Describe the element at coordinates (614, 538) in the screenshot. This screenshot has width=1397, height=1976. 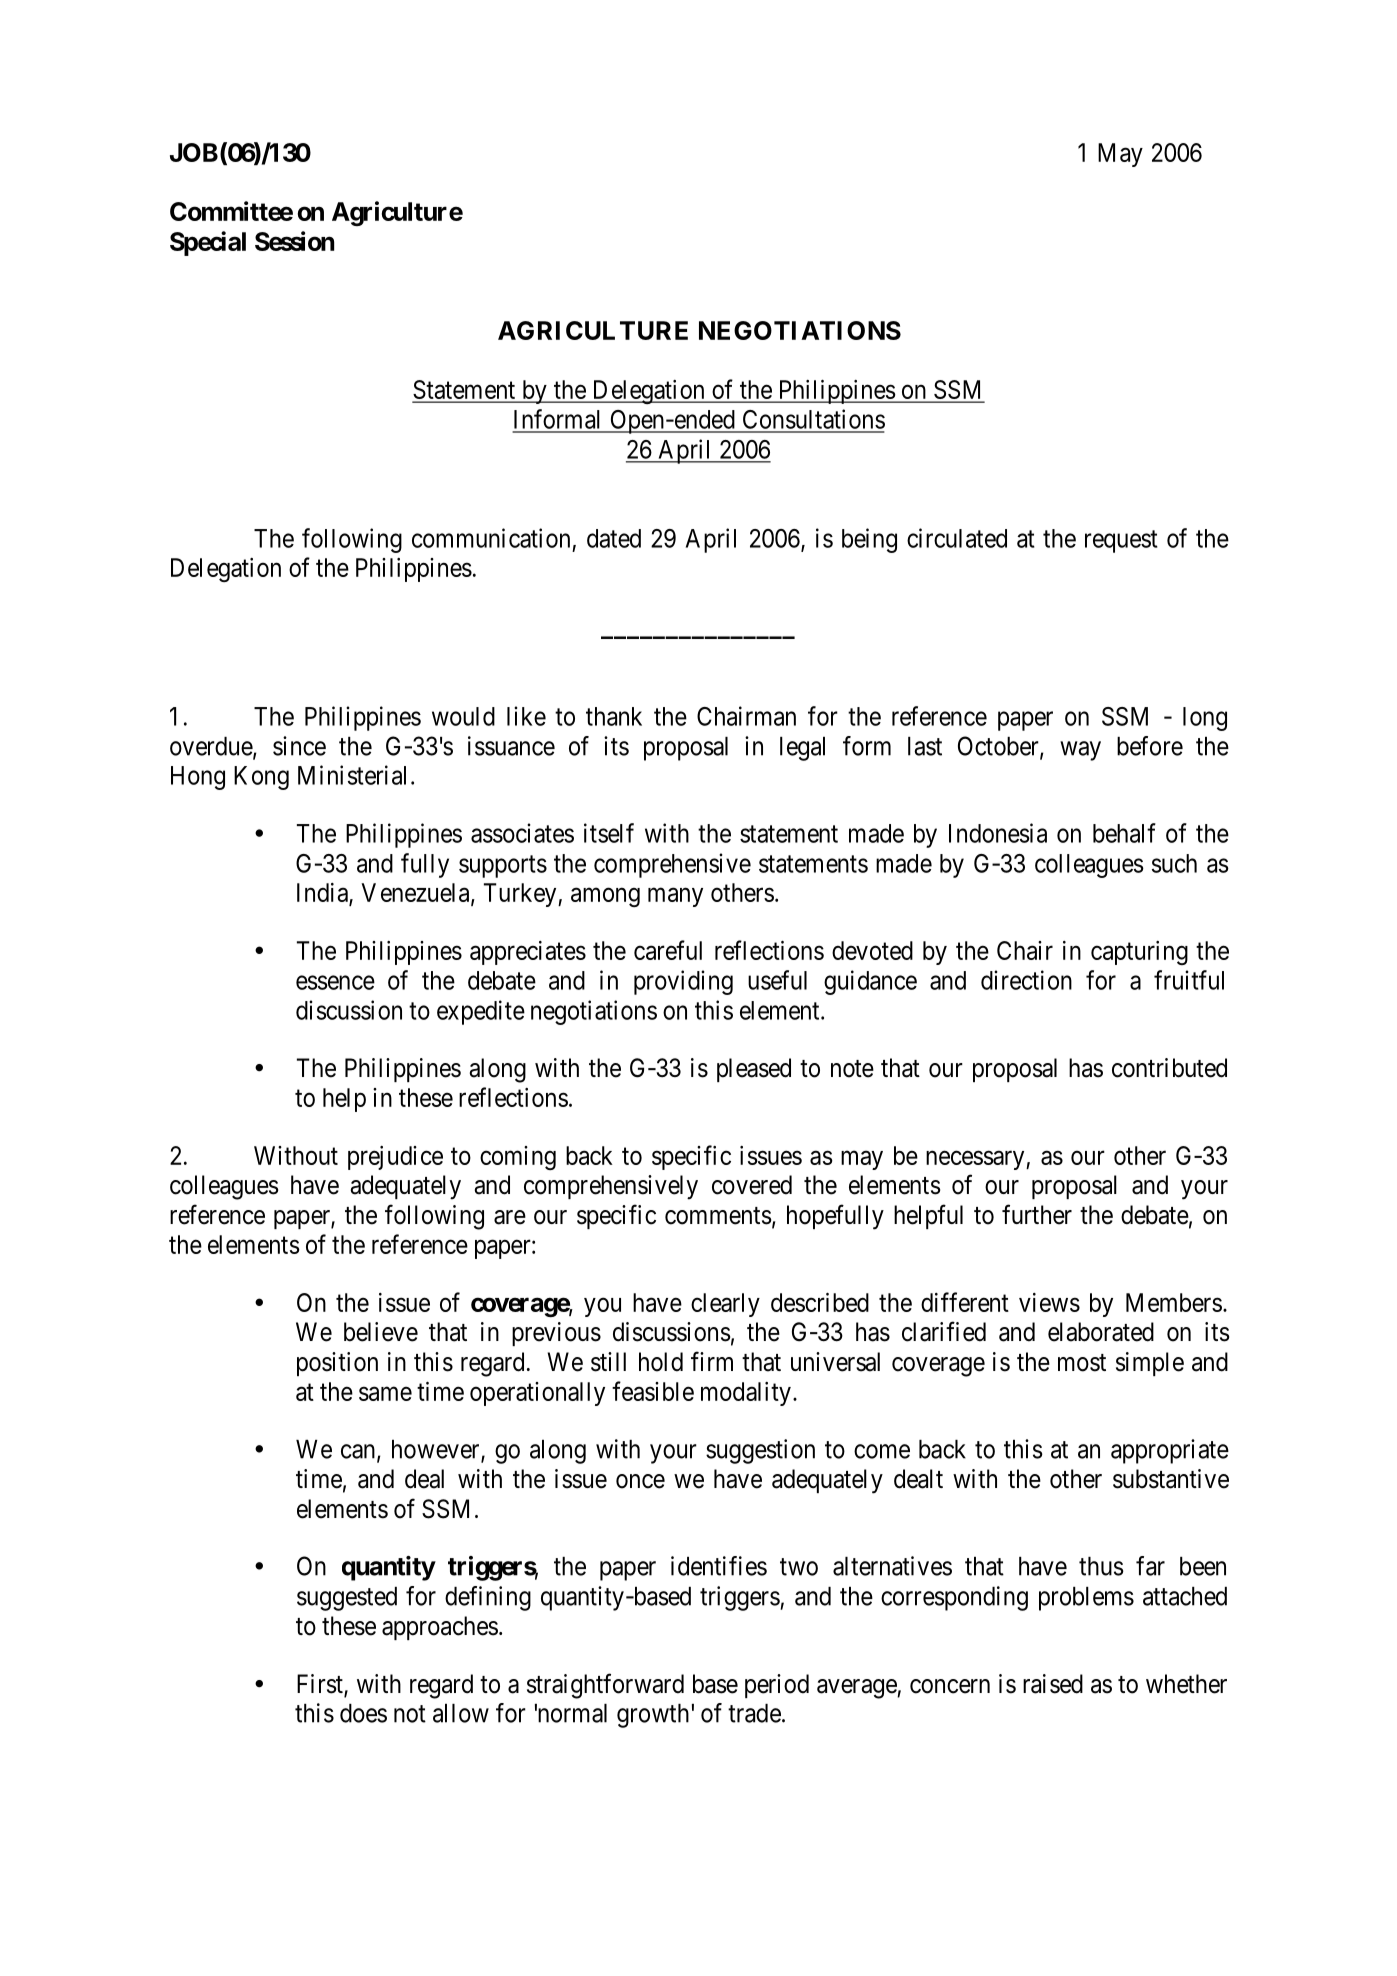
I see `dated` at that location.
